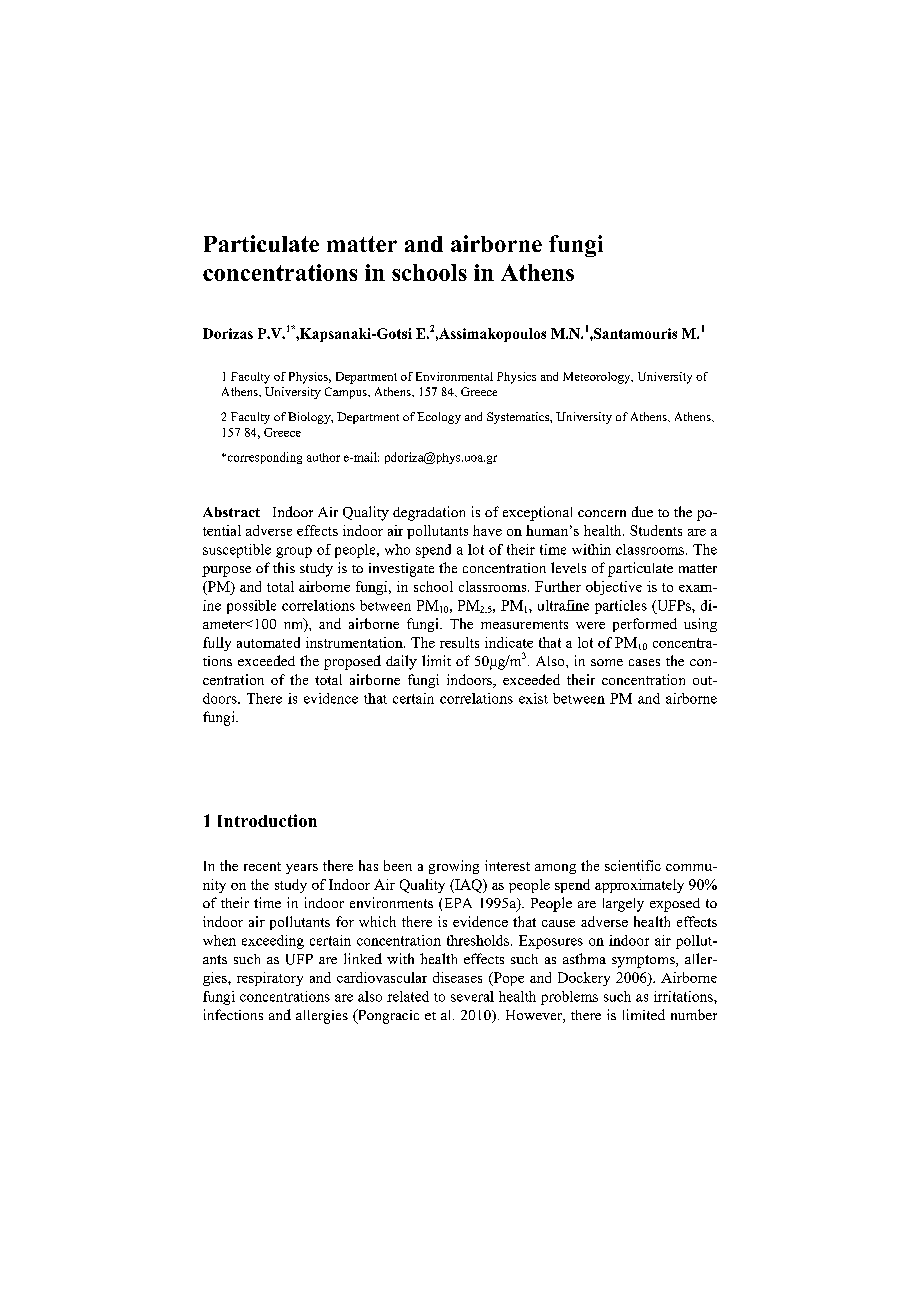  I want to click on cases, so click(644, 662).
